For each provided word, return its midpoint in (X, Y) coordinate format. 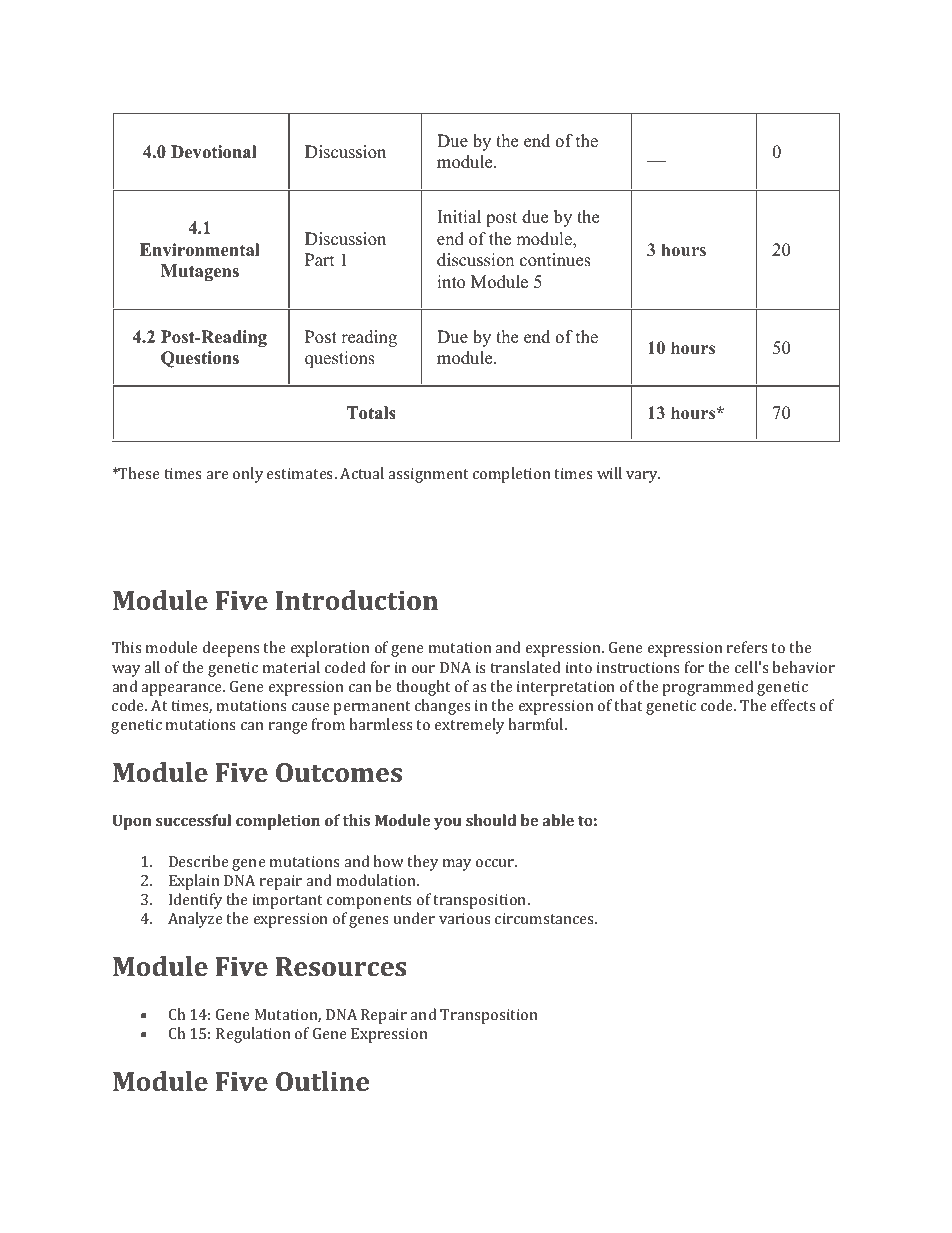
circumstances (546, 918)
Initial (459, 216)
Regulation (253, 1035)
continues (555, 260)
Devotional (214, 152)
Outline (322, 1081)
